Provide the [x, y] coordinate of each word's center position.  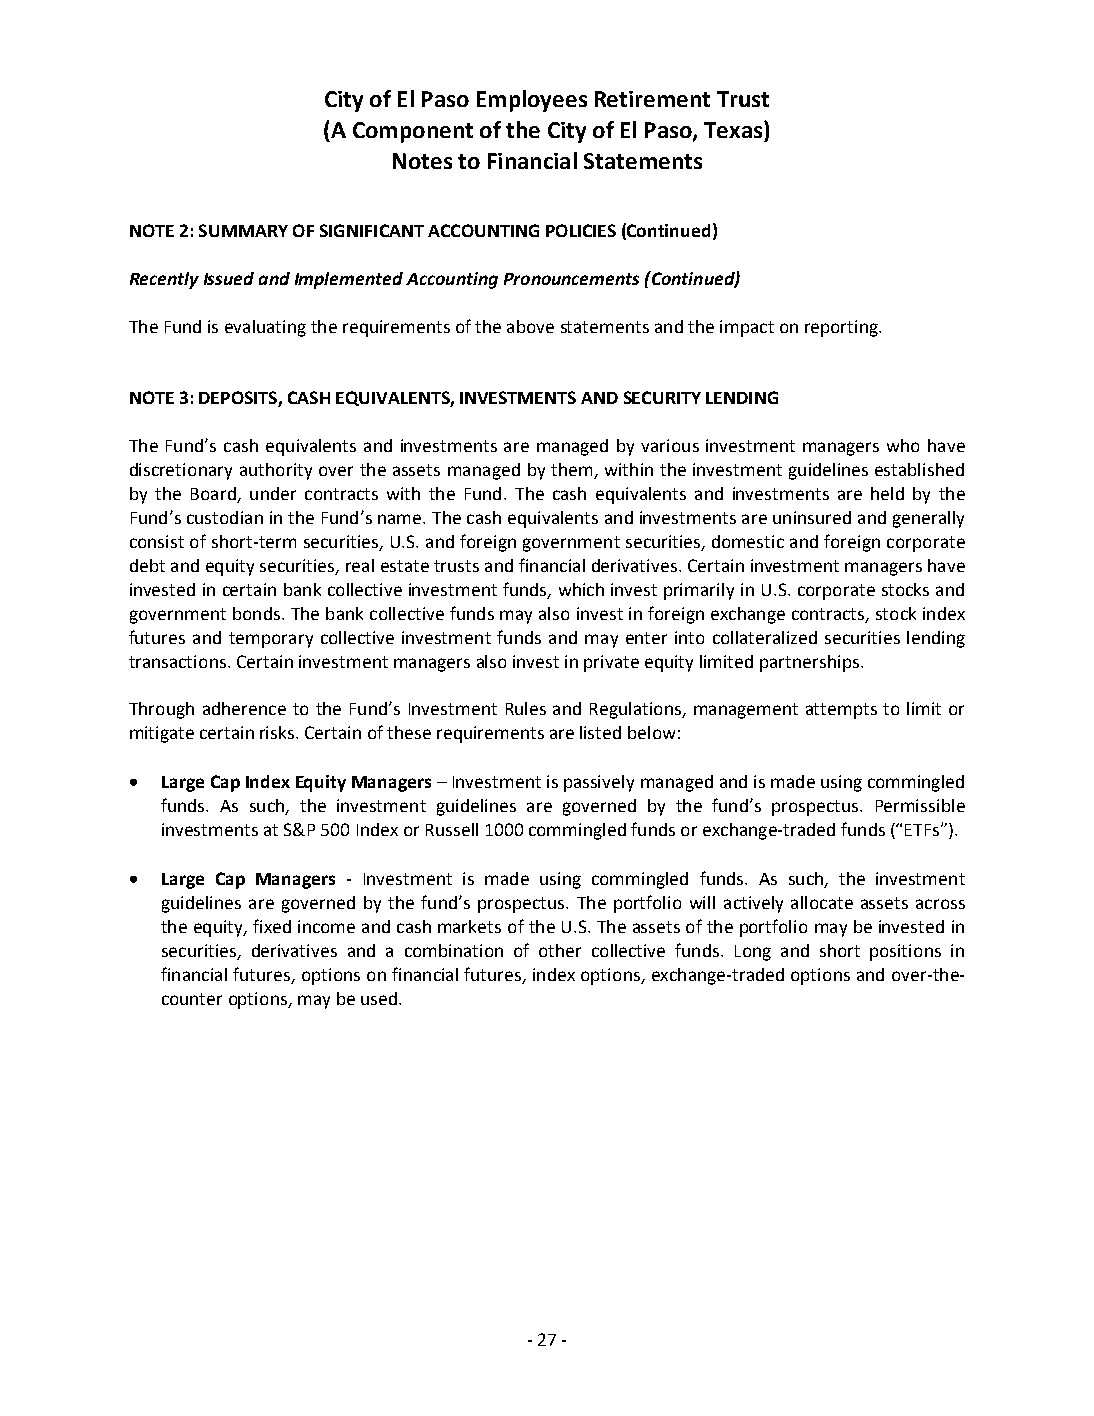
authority [276, 471]
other [560, 950]
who [903, 445]
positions [905, 952]
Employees [532, 101]
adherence [244, 708]
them [573, 471]
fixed [272, 926]
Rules [526, 708]
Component [413, 132]
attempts [841, 711]
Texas [734, 129]
